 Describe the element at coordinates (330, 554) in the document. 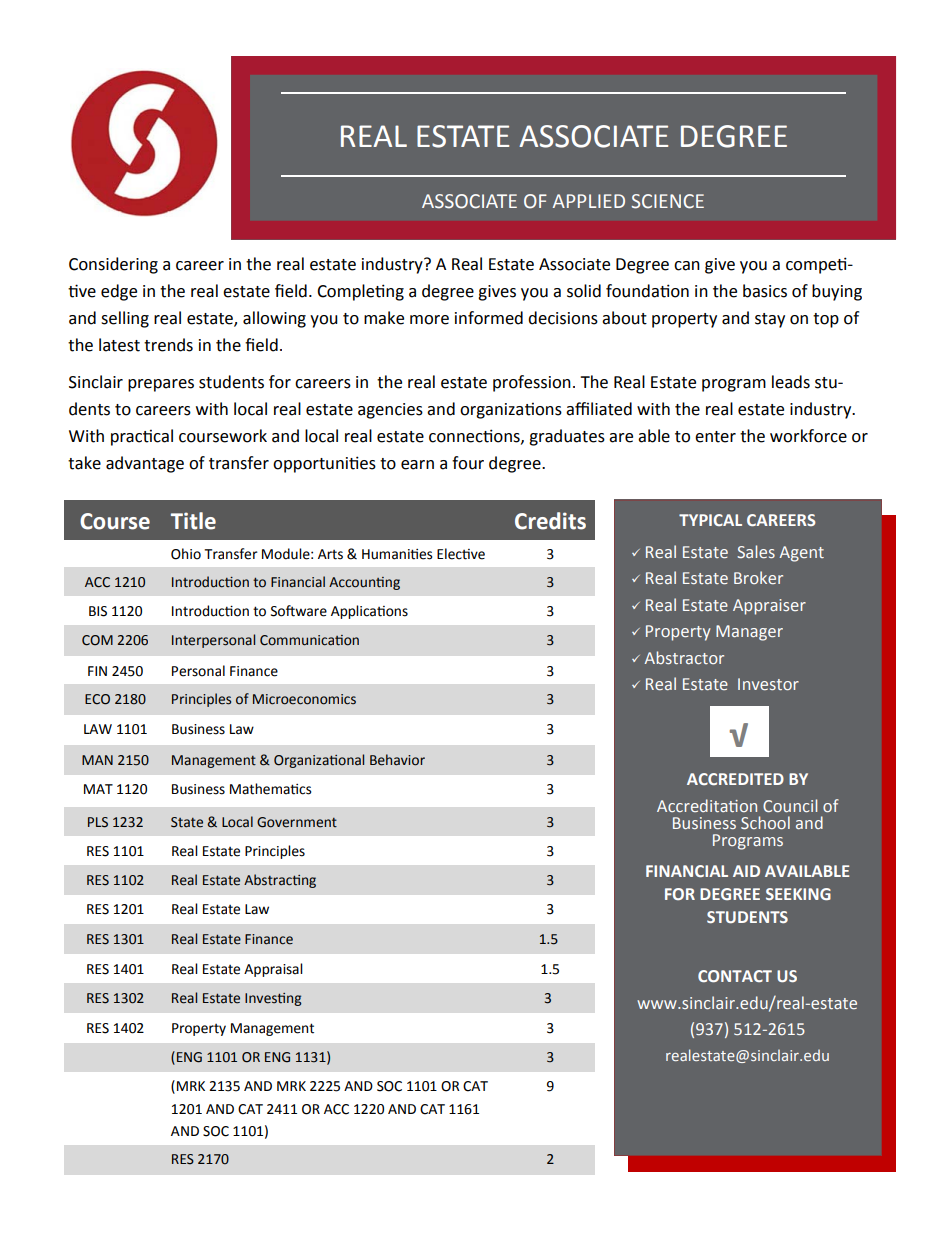

I see `Arts` at that location.
